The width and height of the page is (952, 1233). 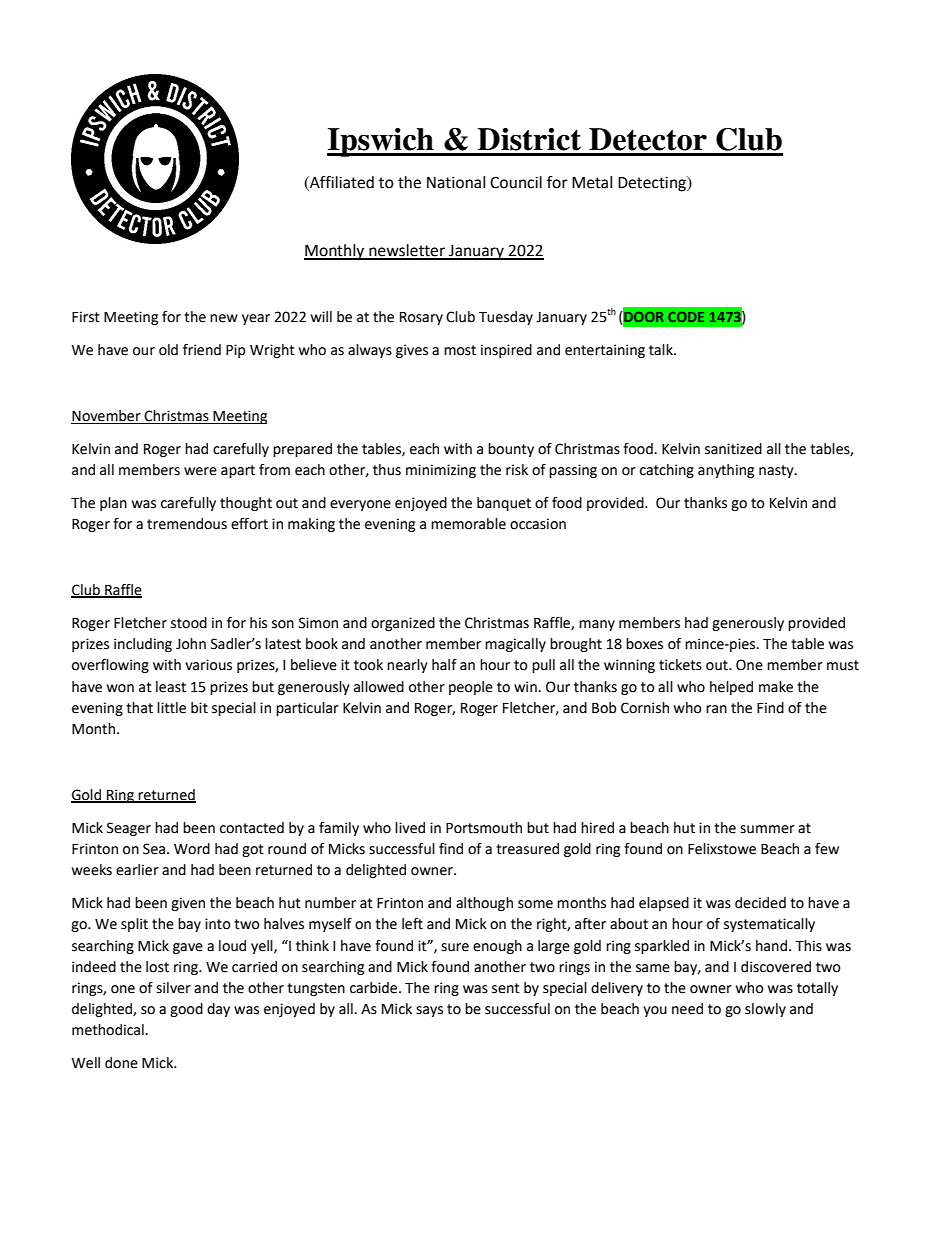 What do you see at coordinates (680, 665) in the page?
I see `tickets` at bounding box center [680, 665].
